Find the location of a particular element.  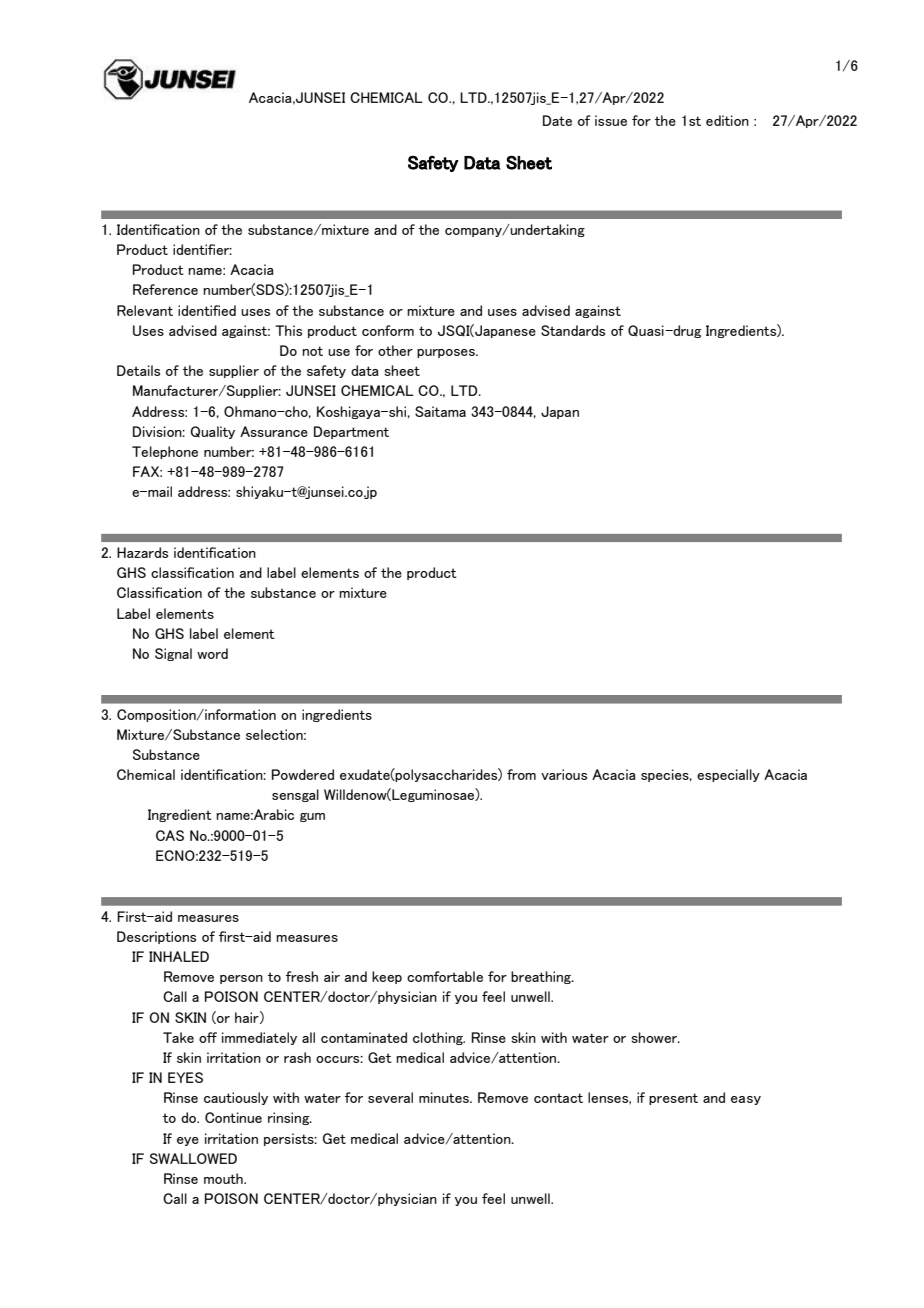

from is located at coordinates (521, 774).
